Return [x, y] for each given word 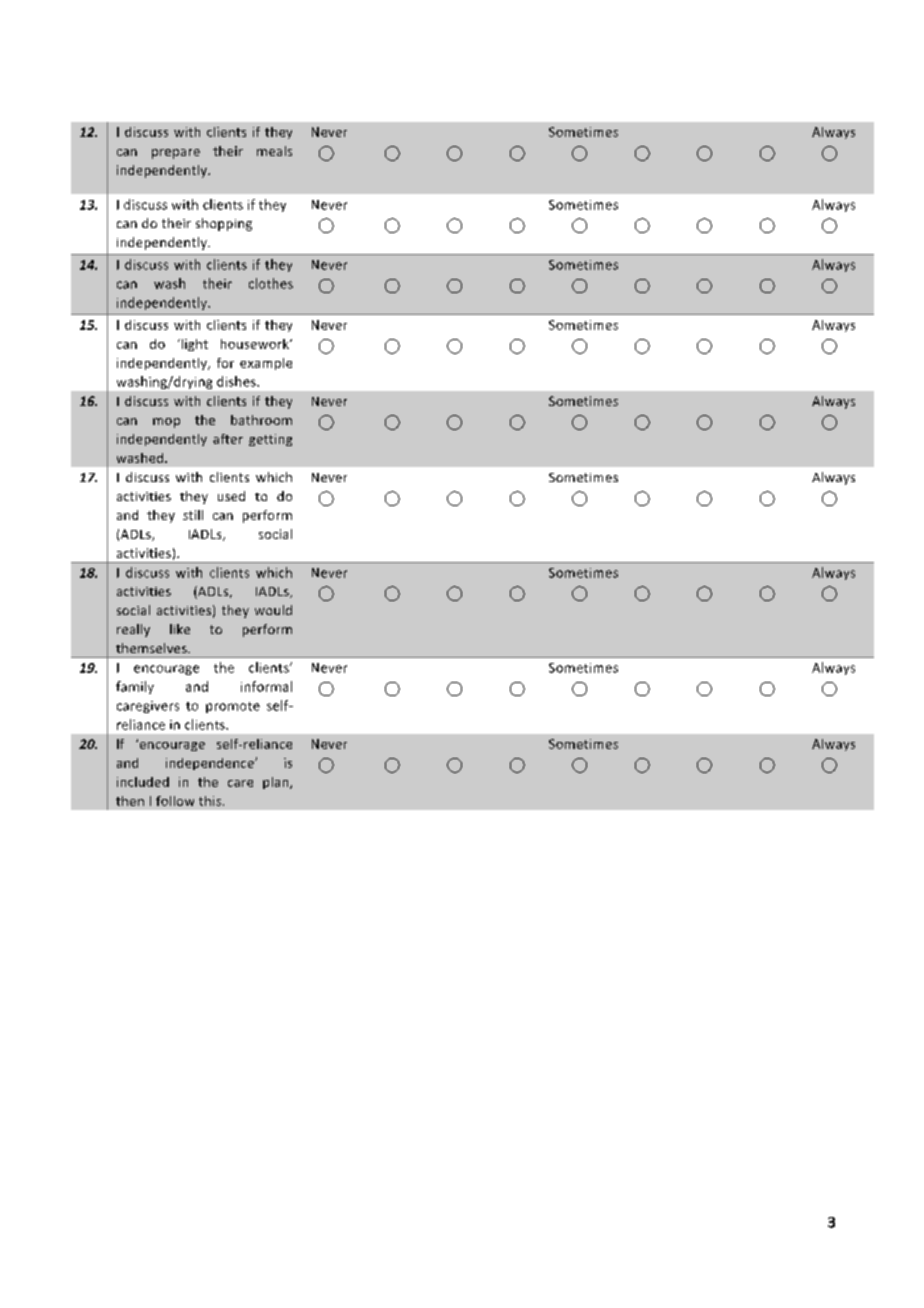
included [143, 782]
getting [270, 440]
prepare [176, 154]
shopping [224, 224]
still [193, 515]
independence [211, 764]
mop [166, 423]
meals [274, 151]
